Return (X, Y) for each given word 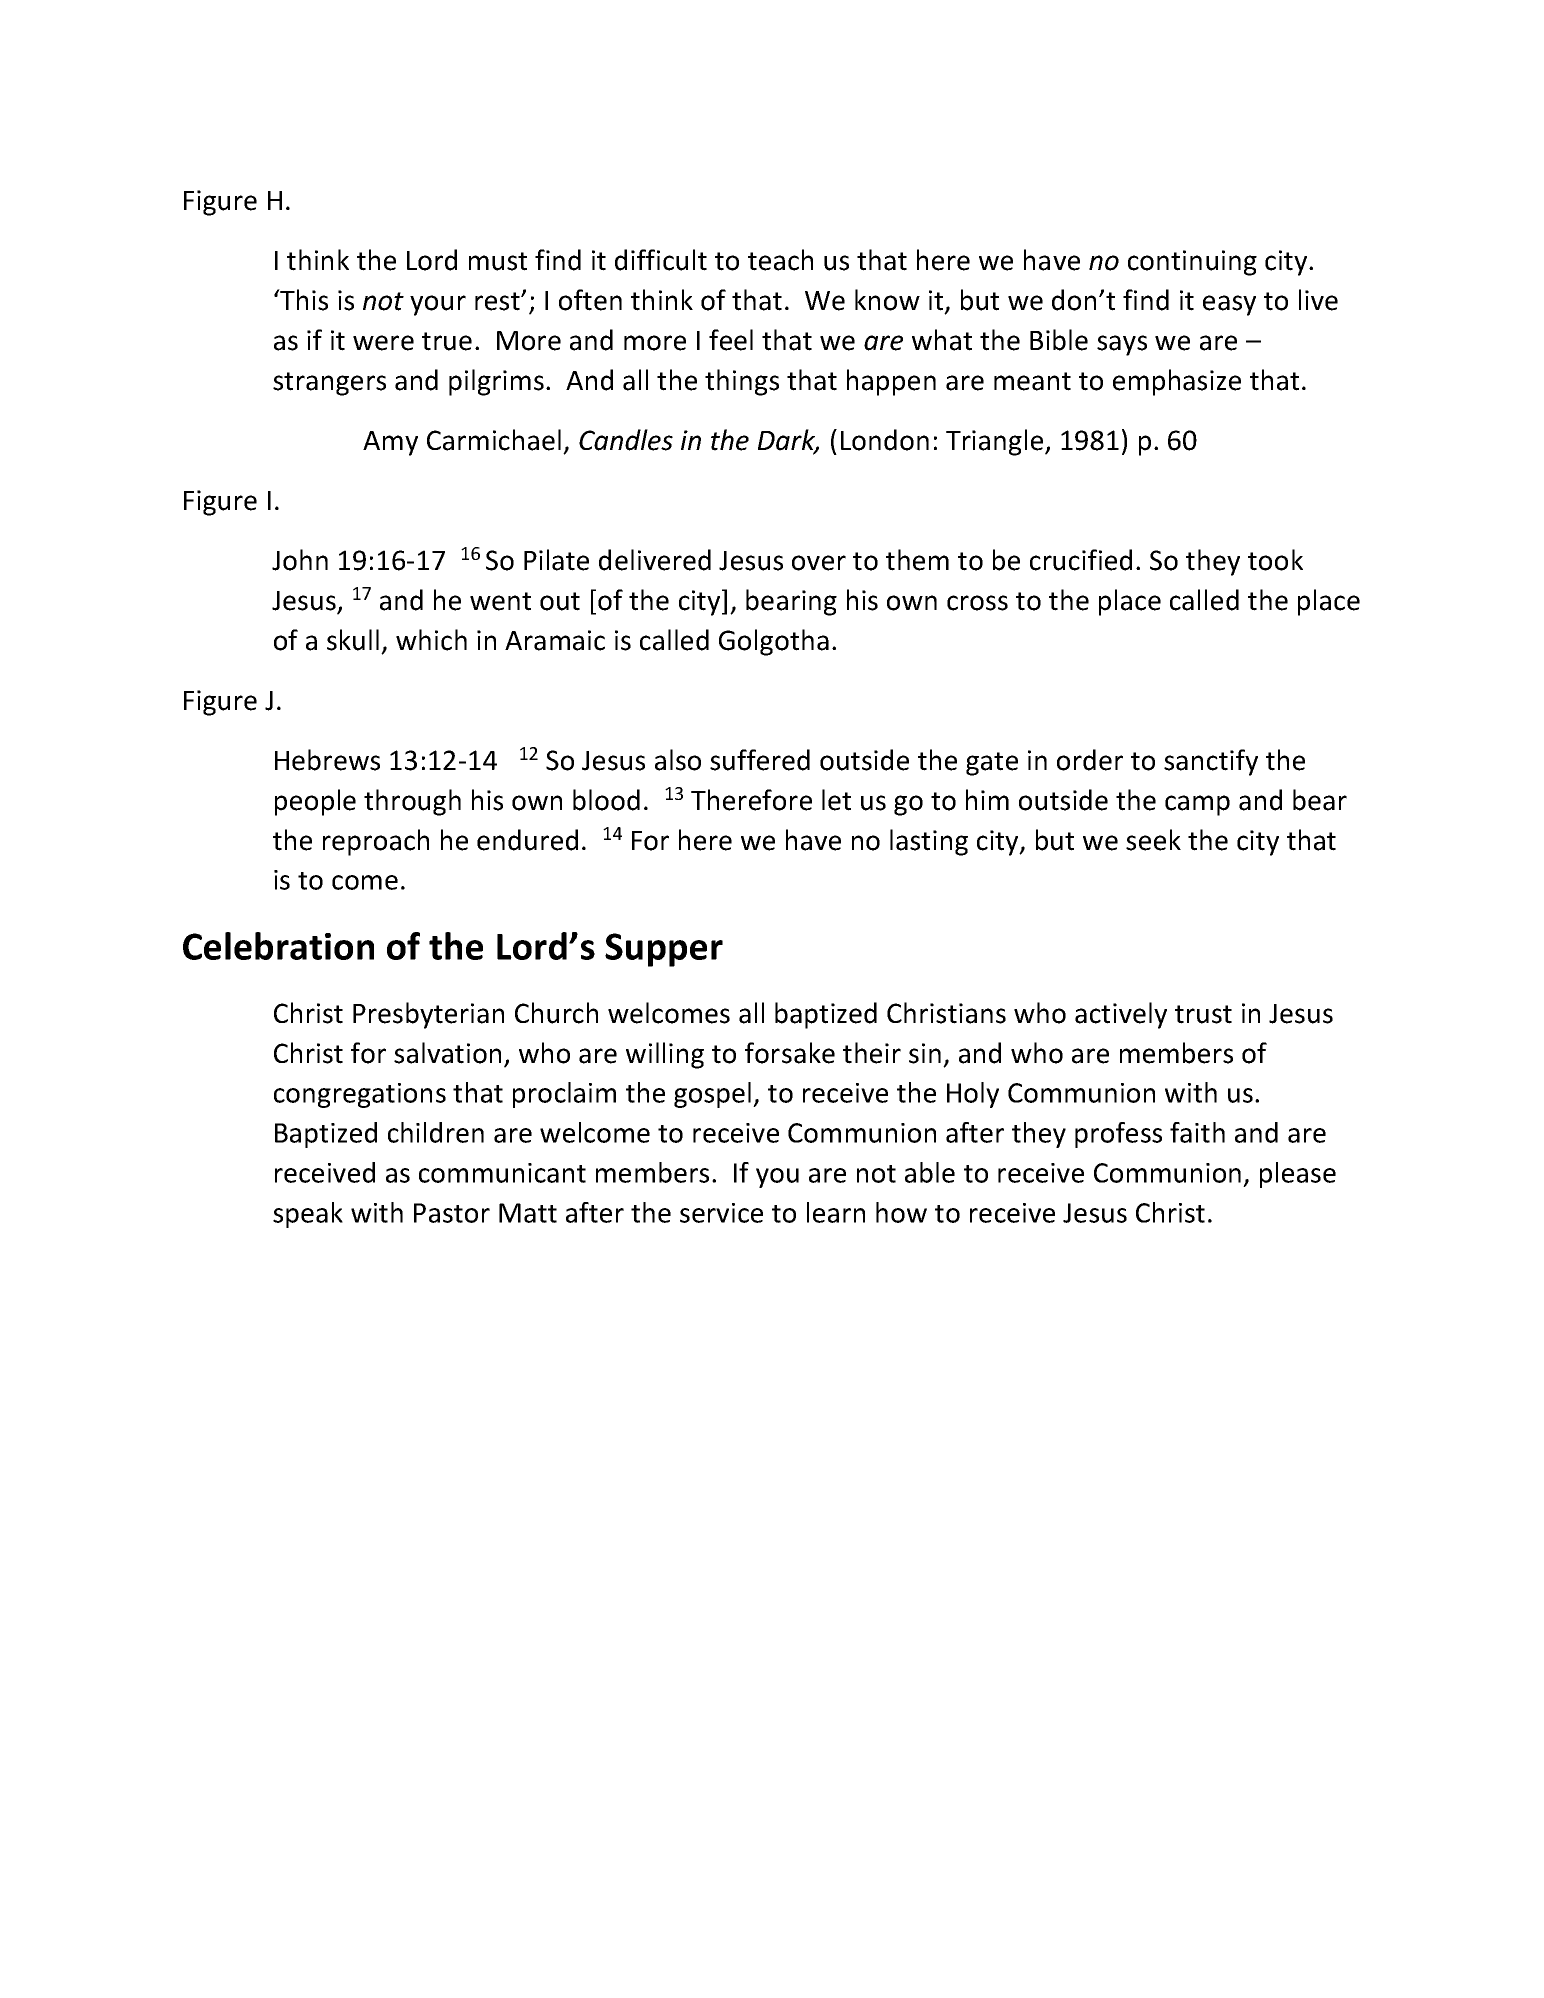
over (819, 563)
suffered (760, 760)
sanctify (1211, 762)
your (438, 305)
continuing (1192, 263)
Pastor (452, 1213)
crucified (1081, 560)
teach (780, 260)
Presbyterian (428, 1015)
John (300, 560)
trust (1203, 1014)
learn (836, 1212)
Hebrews (327, 760)
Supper (664, 950)
